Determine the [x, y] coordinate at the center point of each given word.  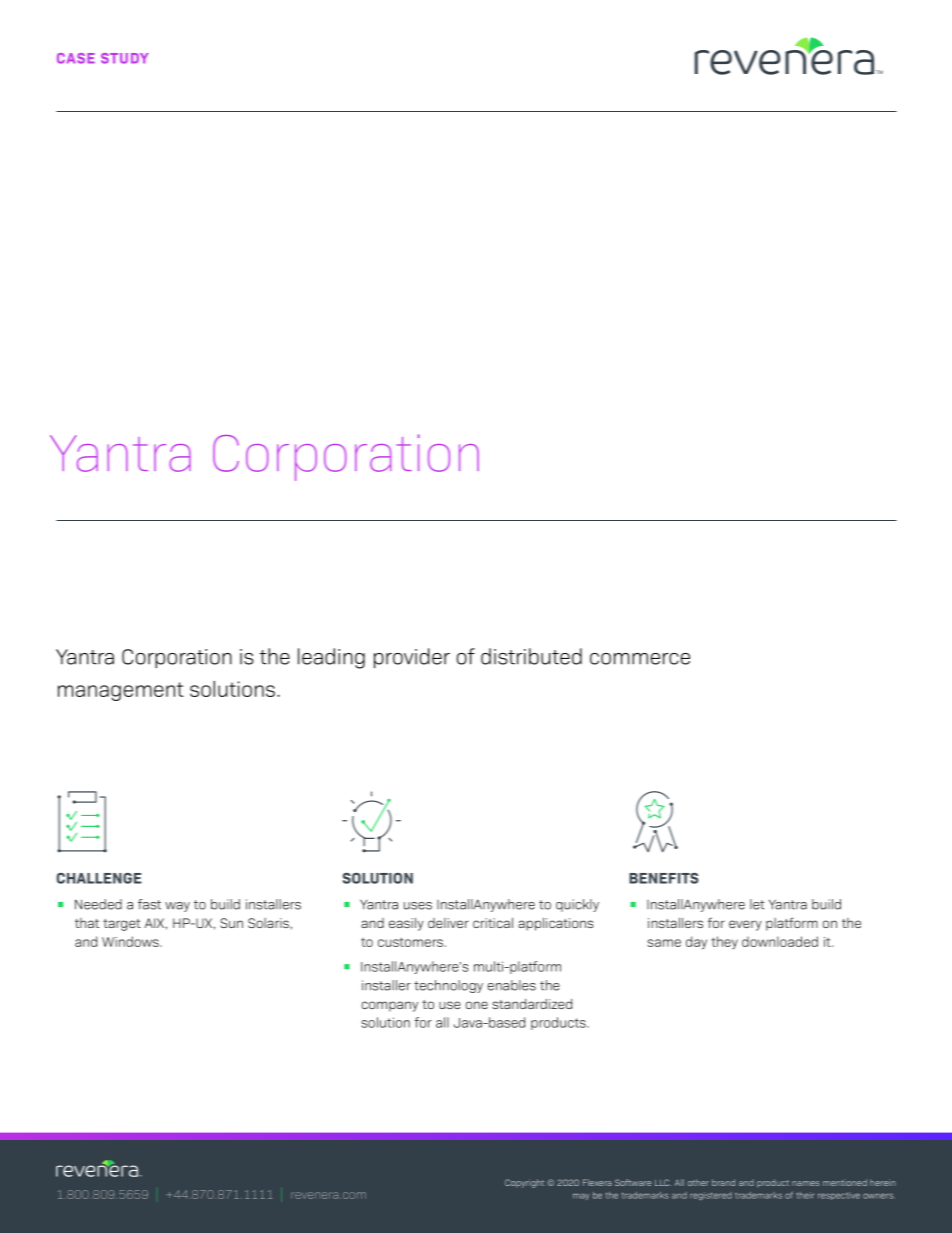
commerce [640, 659]
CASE [76, 58]
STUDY [125, 58]
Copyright [524, 1183]
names [806, 1183]
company [390, 1006]
